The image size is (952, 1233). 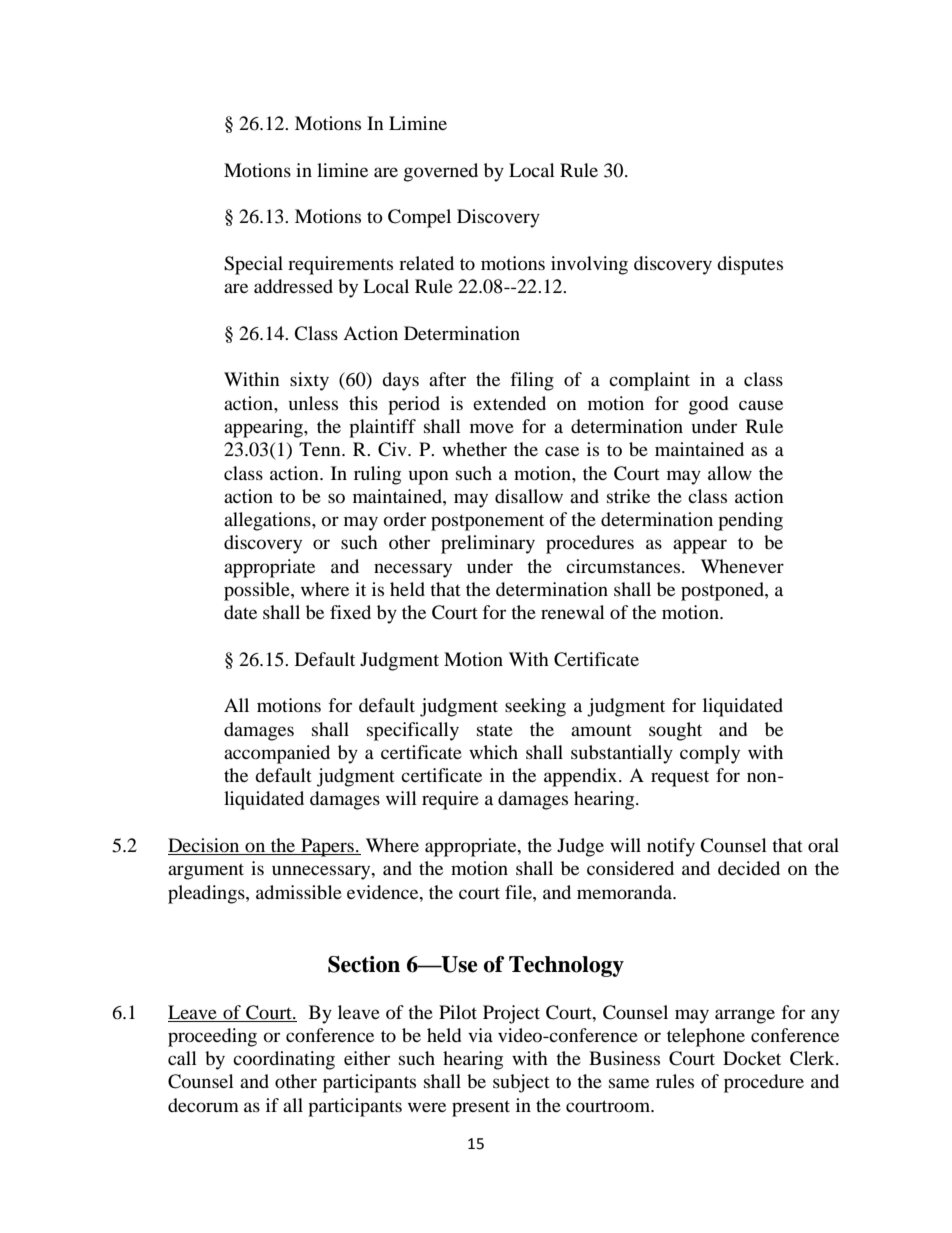 I want to click on file, so click(x=519, y=892).
